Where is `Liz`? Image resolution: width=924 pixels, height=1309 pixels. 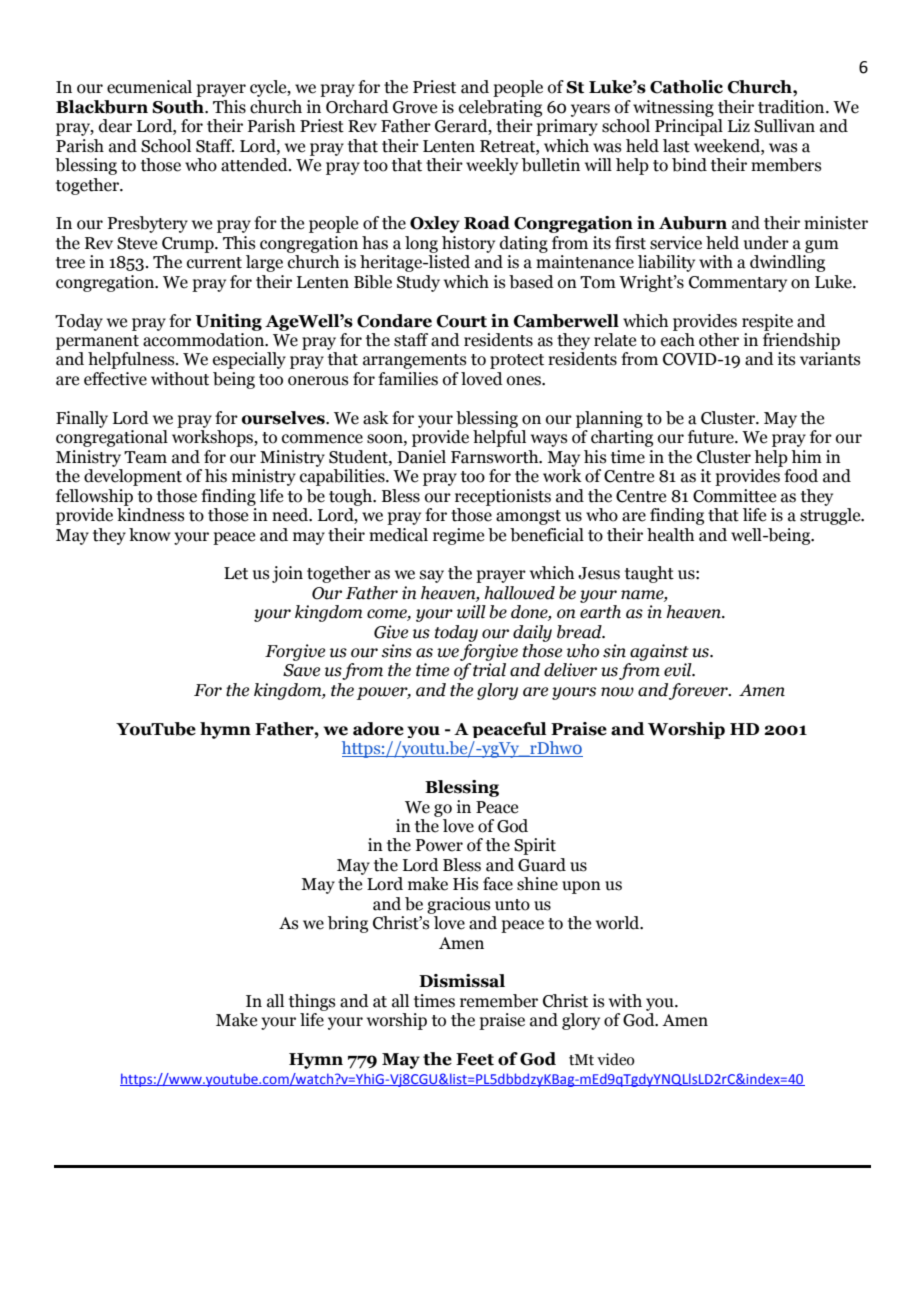
Liz is located at coordinates (739, 125).
